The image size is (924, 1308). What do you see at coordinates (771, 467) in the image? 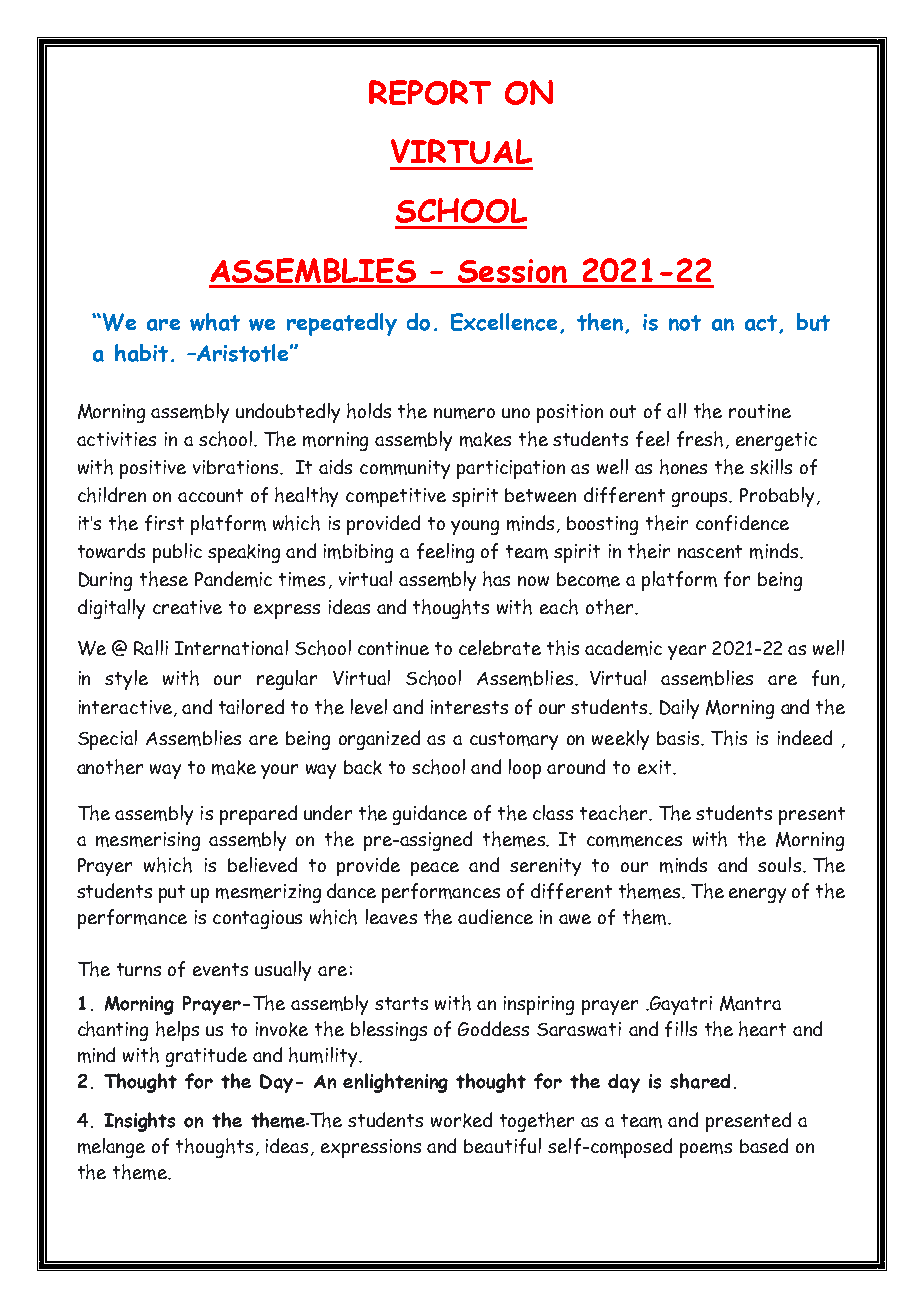
I see `skills` at bounding box center [771, 467].
